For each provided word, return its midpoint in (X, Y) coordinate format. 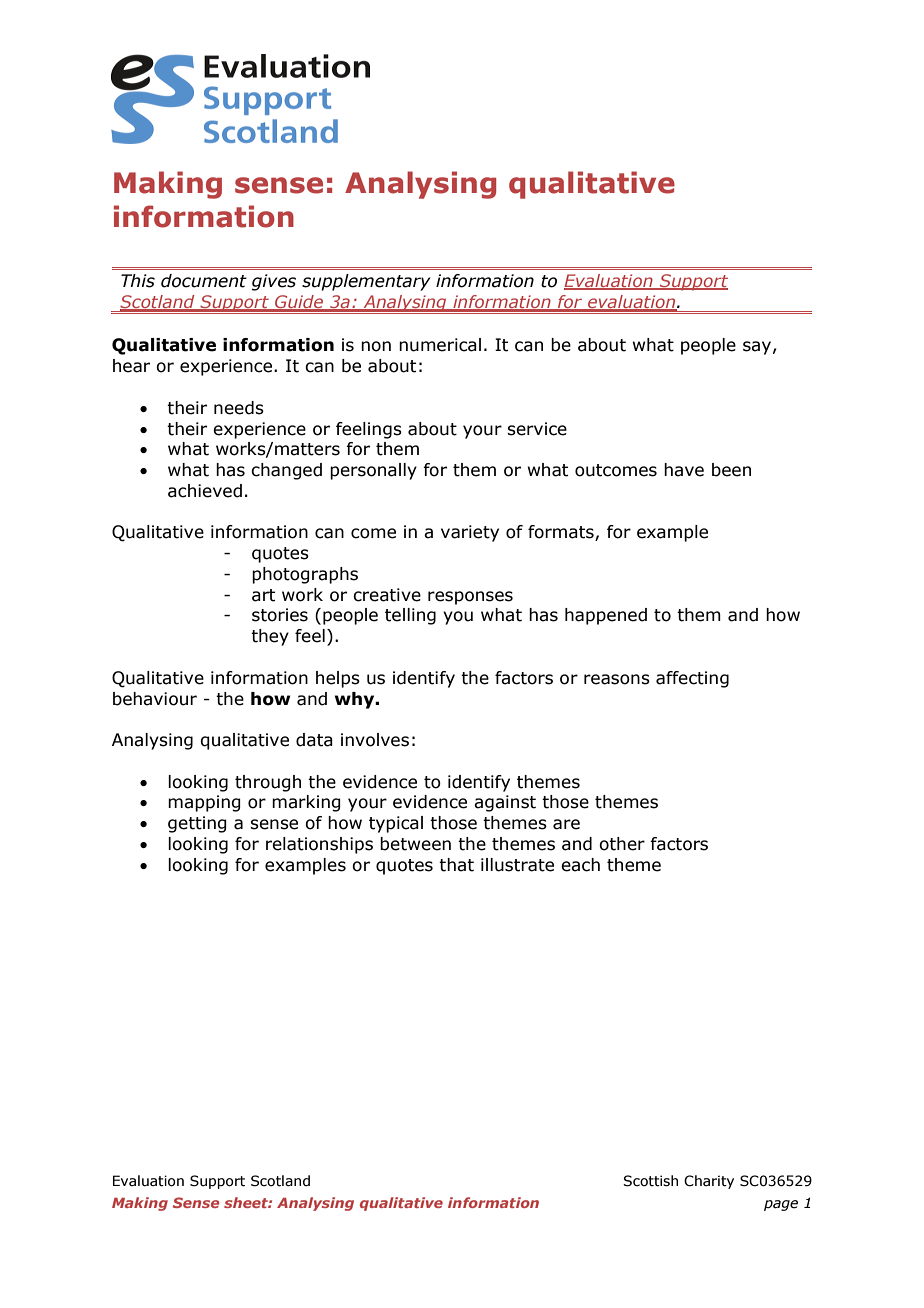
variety (470, 533)
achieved (205, 491)
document (204, 281)
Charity (709, 1182)
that (456, 865)
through (268, 783)
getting (197, 824)
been (731, 470)
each (580, 865)
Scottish (650, 1181)
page (781, 1205)
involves (375, 740)
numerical (440, 345)
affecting (692, 679)
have (684, 470)
